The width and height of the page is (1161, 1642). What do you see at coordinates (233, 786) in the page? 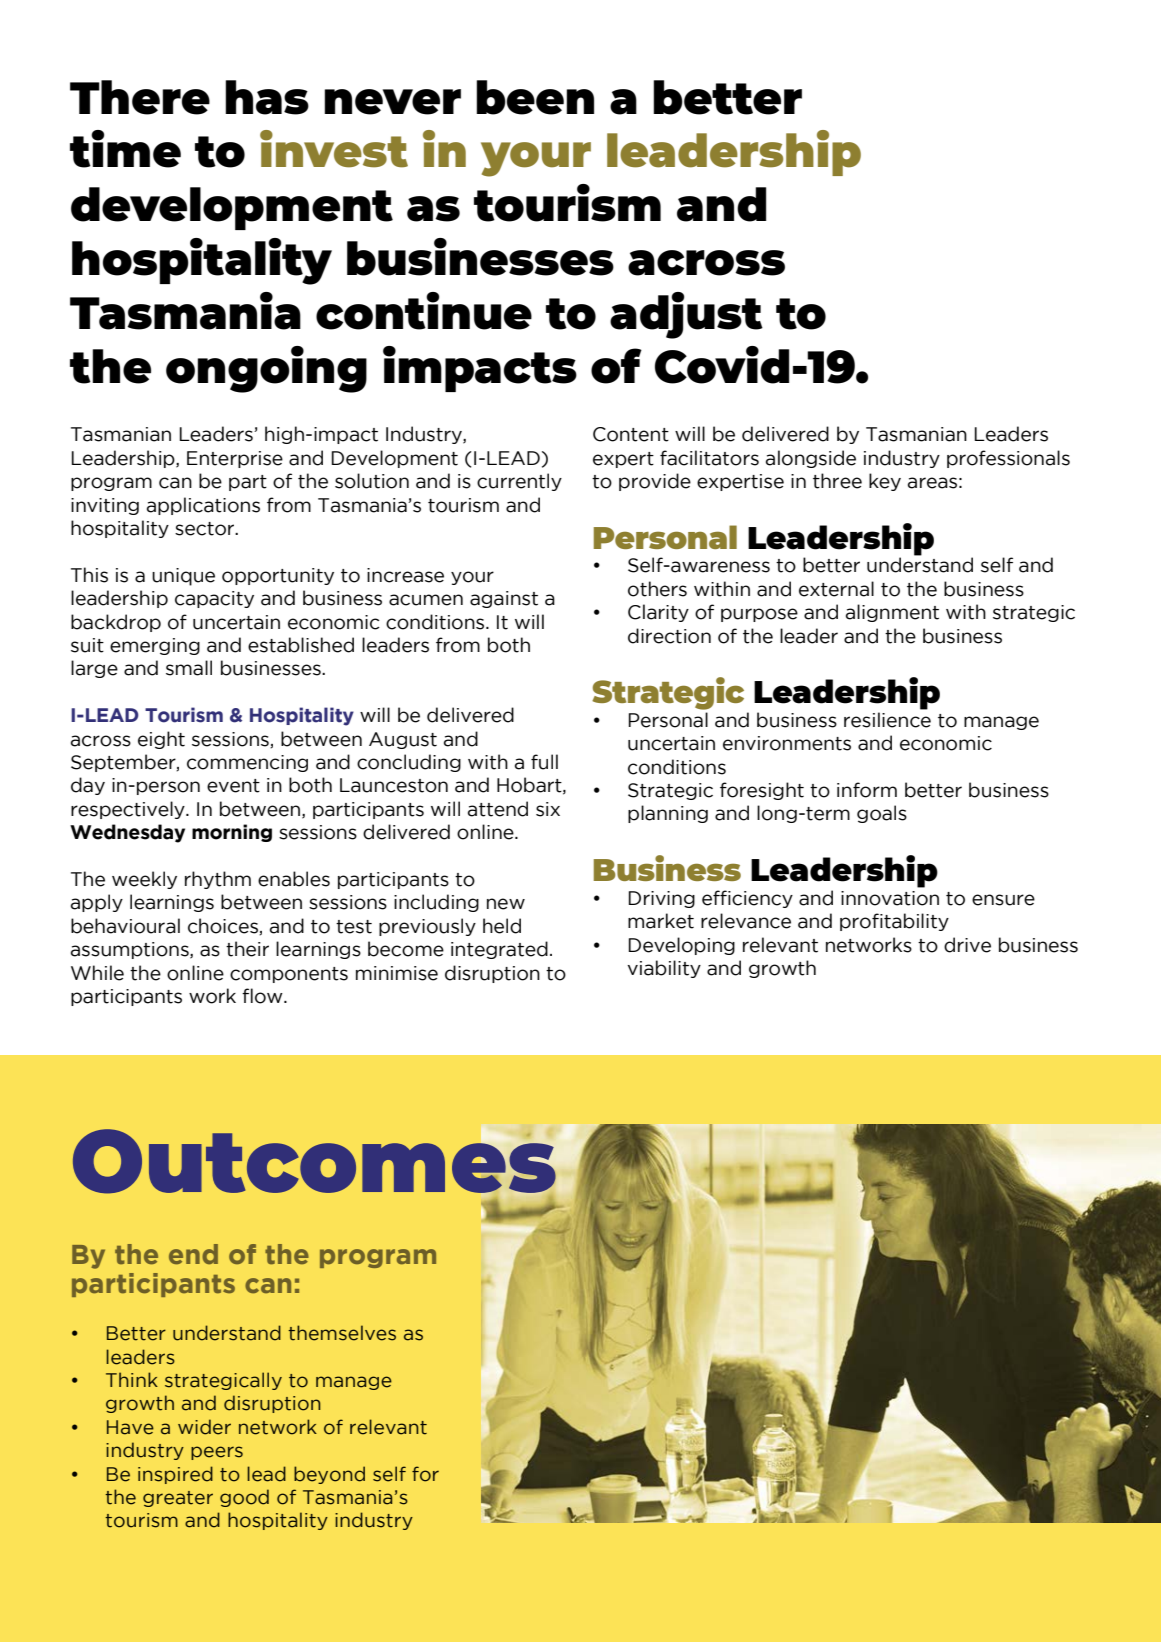
I see `event` at bounding box center [233, 786].
